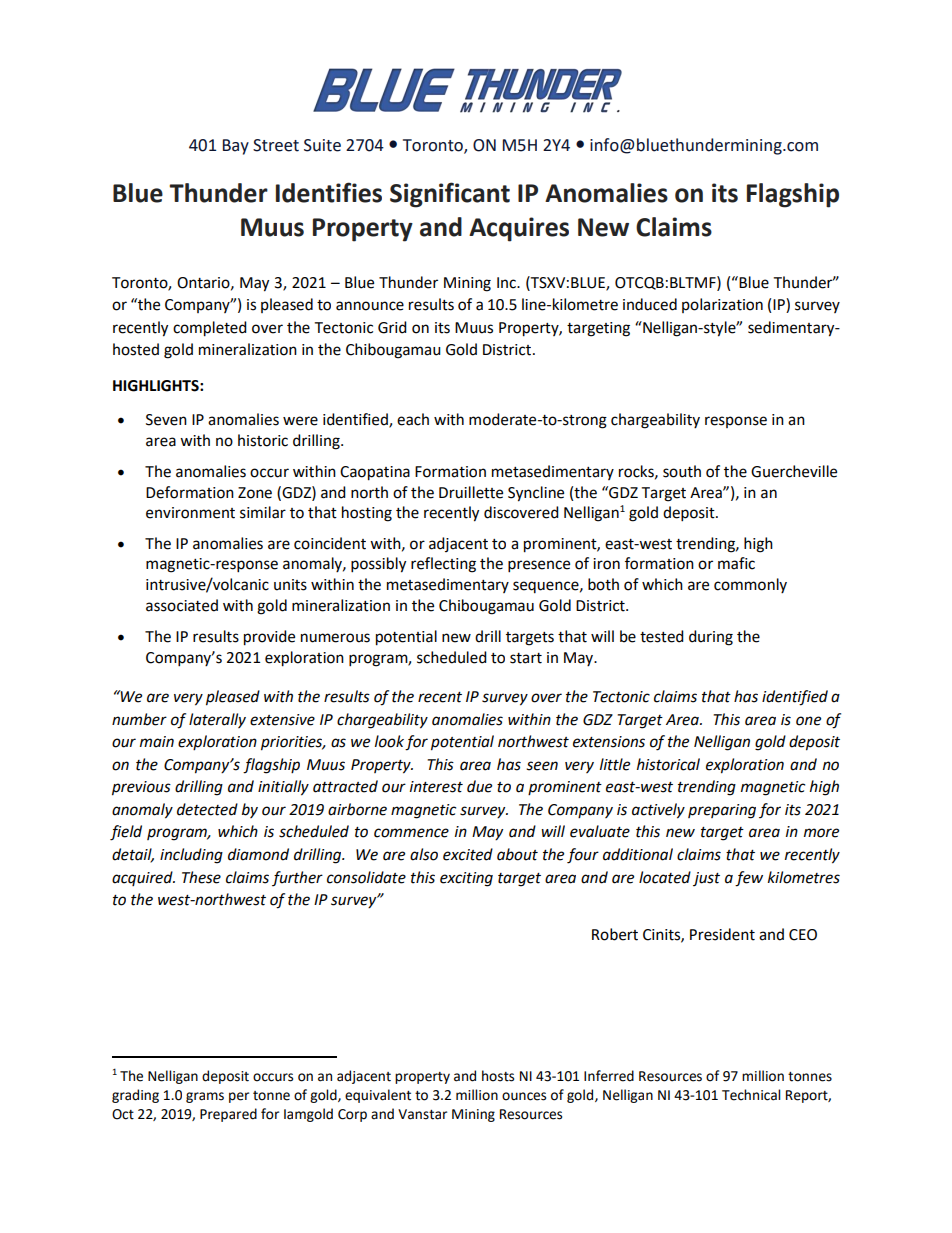 Image resolution: width=952 pixels, height=1233 pixels. What do you see at coordinates (682, 471) in the image?
I see `south` at bounding box center [682, 471].
